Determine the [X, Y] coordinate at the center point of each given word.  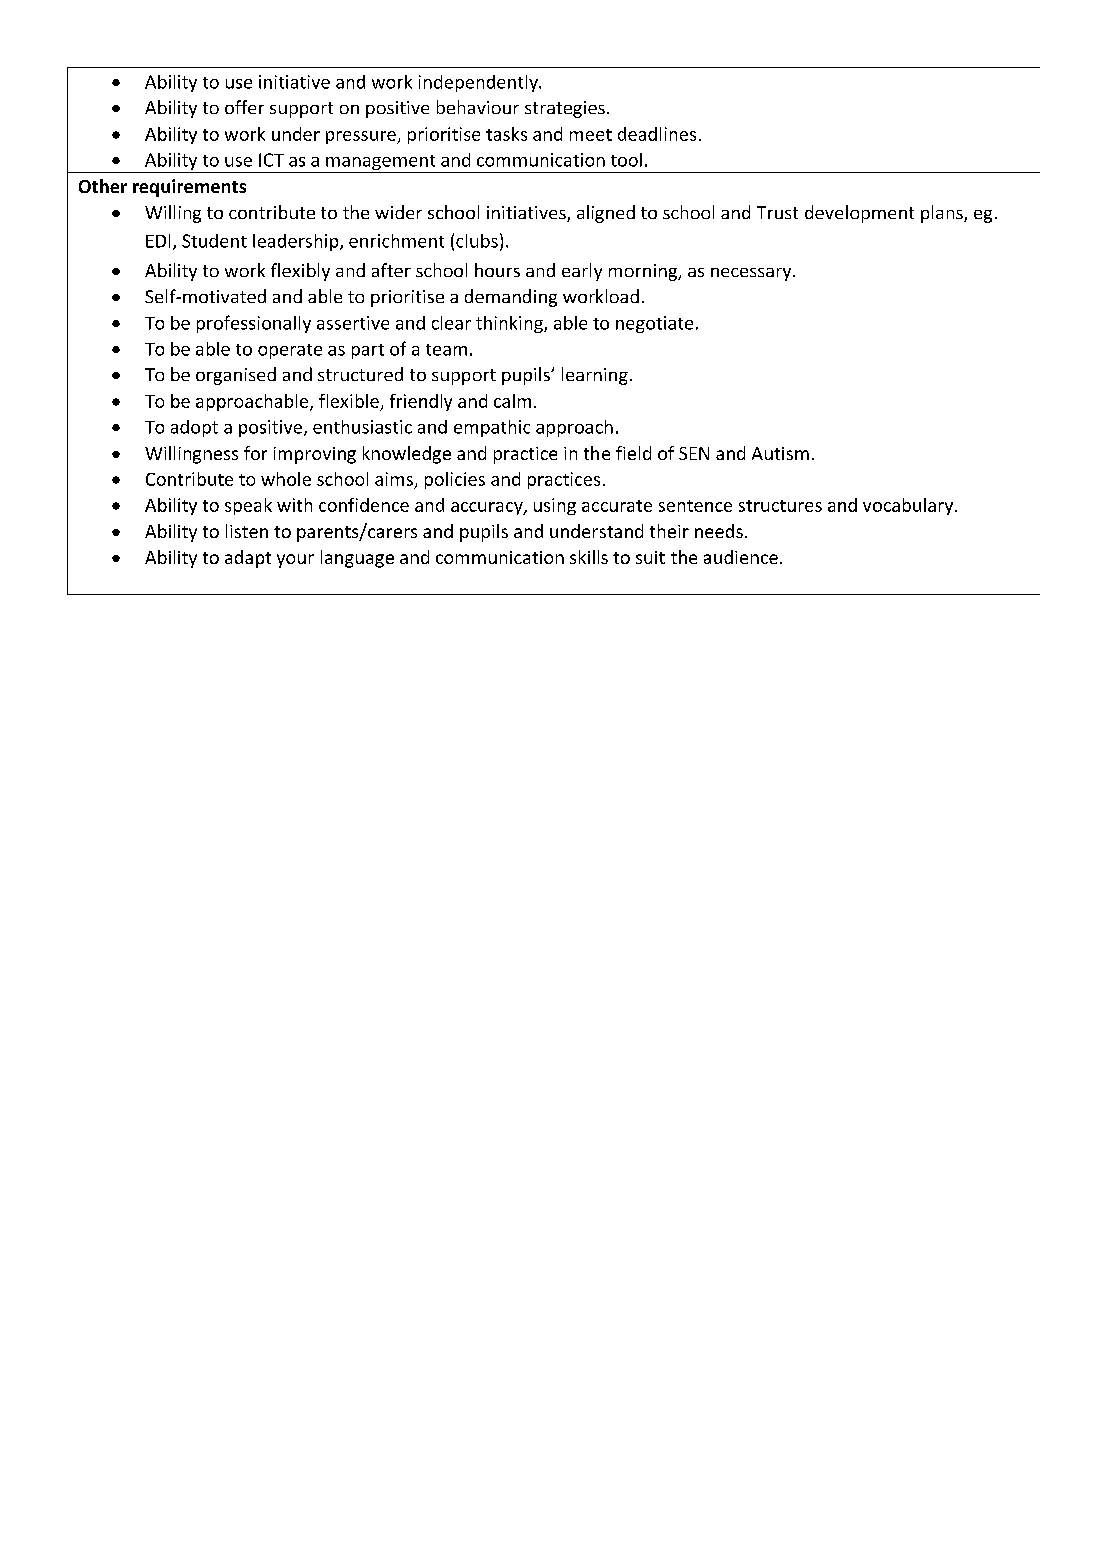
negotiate [654, 324]
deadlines [657, 134]
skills [589, 557]
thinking [510, 324]
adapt [248, 559]
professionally [254, 324]
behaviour [478, 107]
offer [244, 107]
